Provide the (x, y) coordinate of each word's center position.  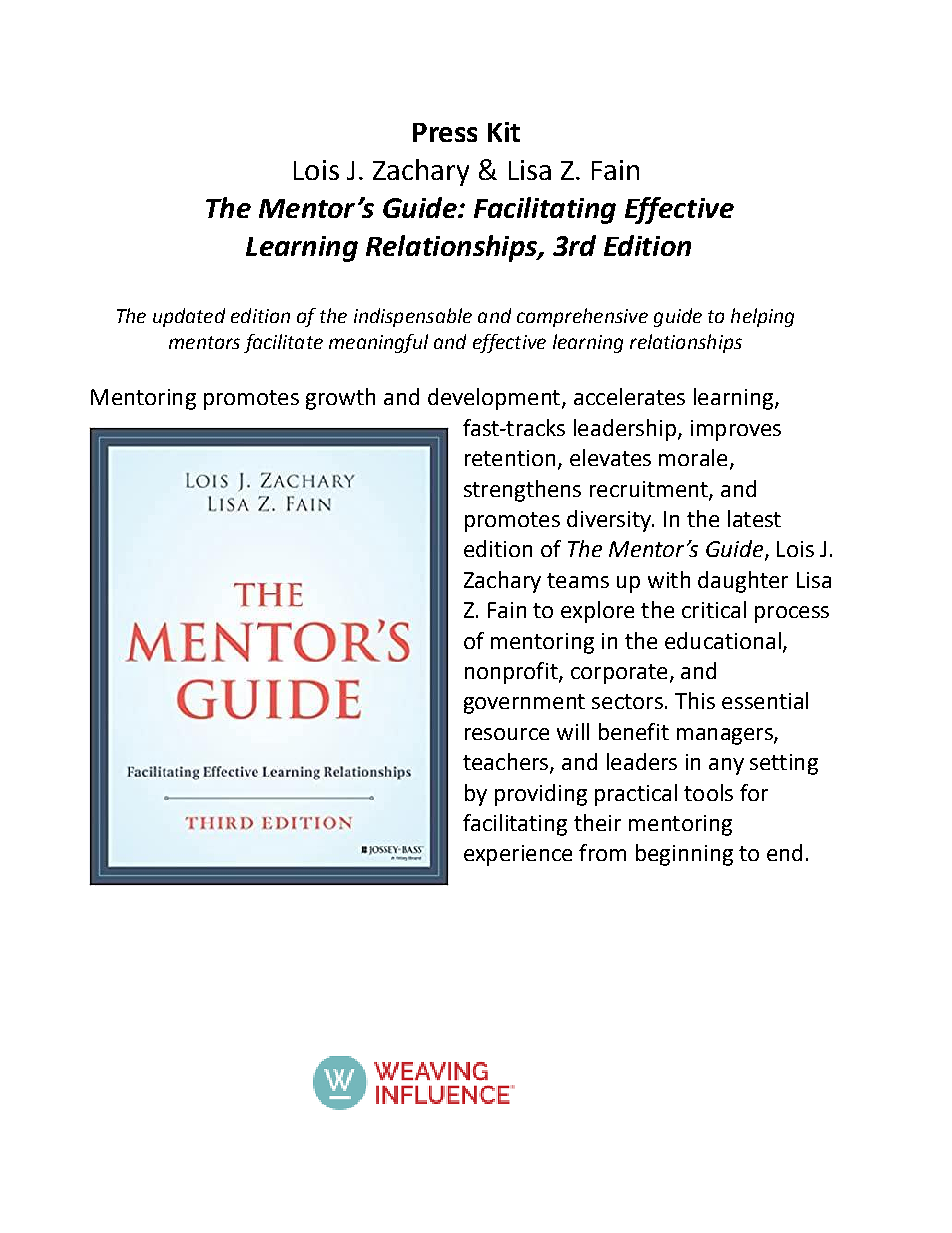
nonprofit (512, 673)
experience (518, 855)
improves (736, 430)
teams (578, 580)
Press (445, 132)
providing (541, 795)
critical (714, 609)
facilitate (283, 343)
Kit (504, 132)
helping (762, 317)
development (494, 399)
